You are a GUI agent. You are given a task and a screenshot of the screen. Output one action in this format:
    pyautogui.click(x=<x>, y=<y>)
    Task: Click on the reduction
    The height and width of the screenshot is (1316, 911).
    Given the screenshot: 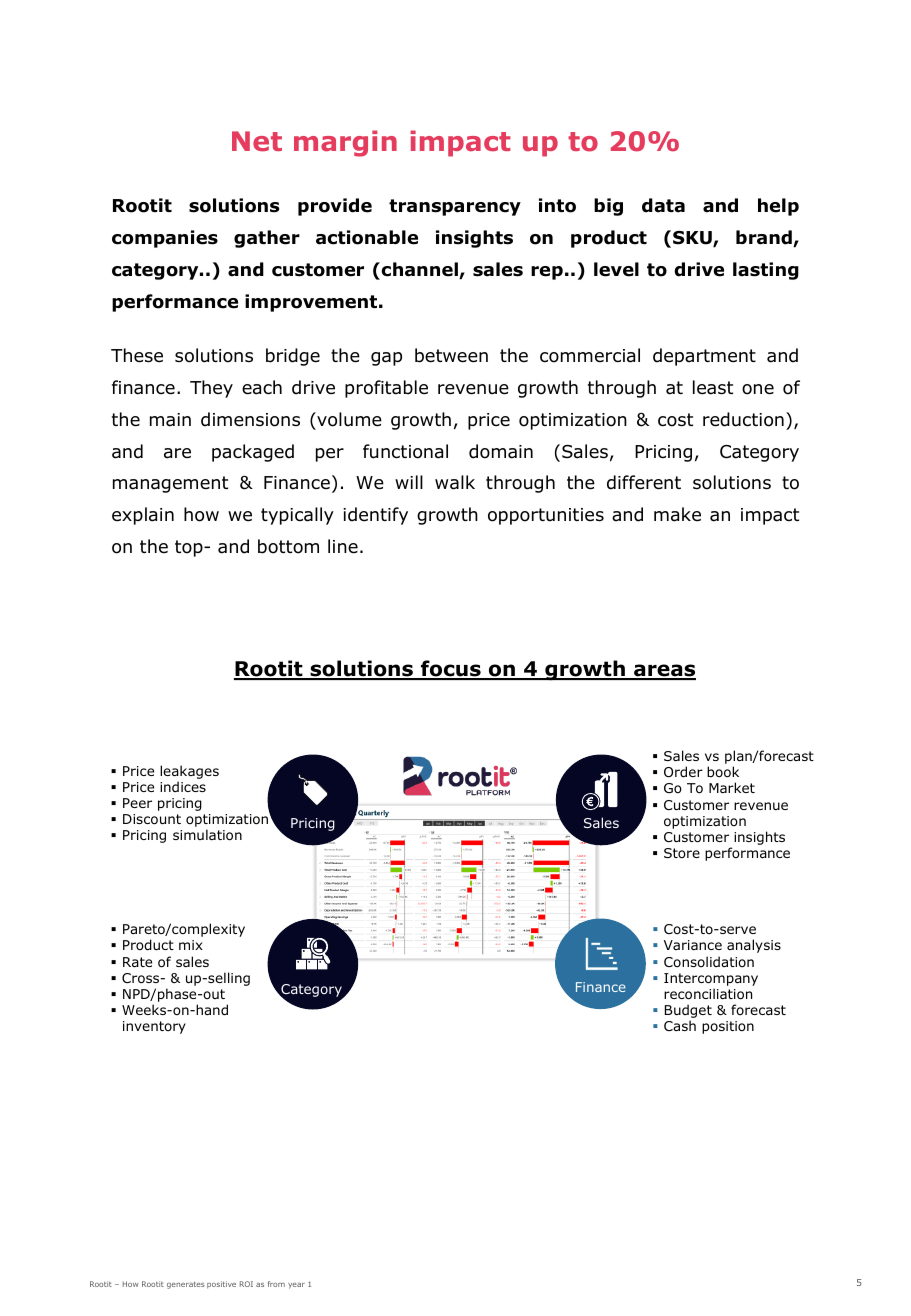 What is the action you would take?
    pyautogui.click(x=743, y=419)
